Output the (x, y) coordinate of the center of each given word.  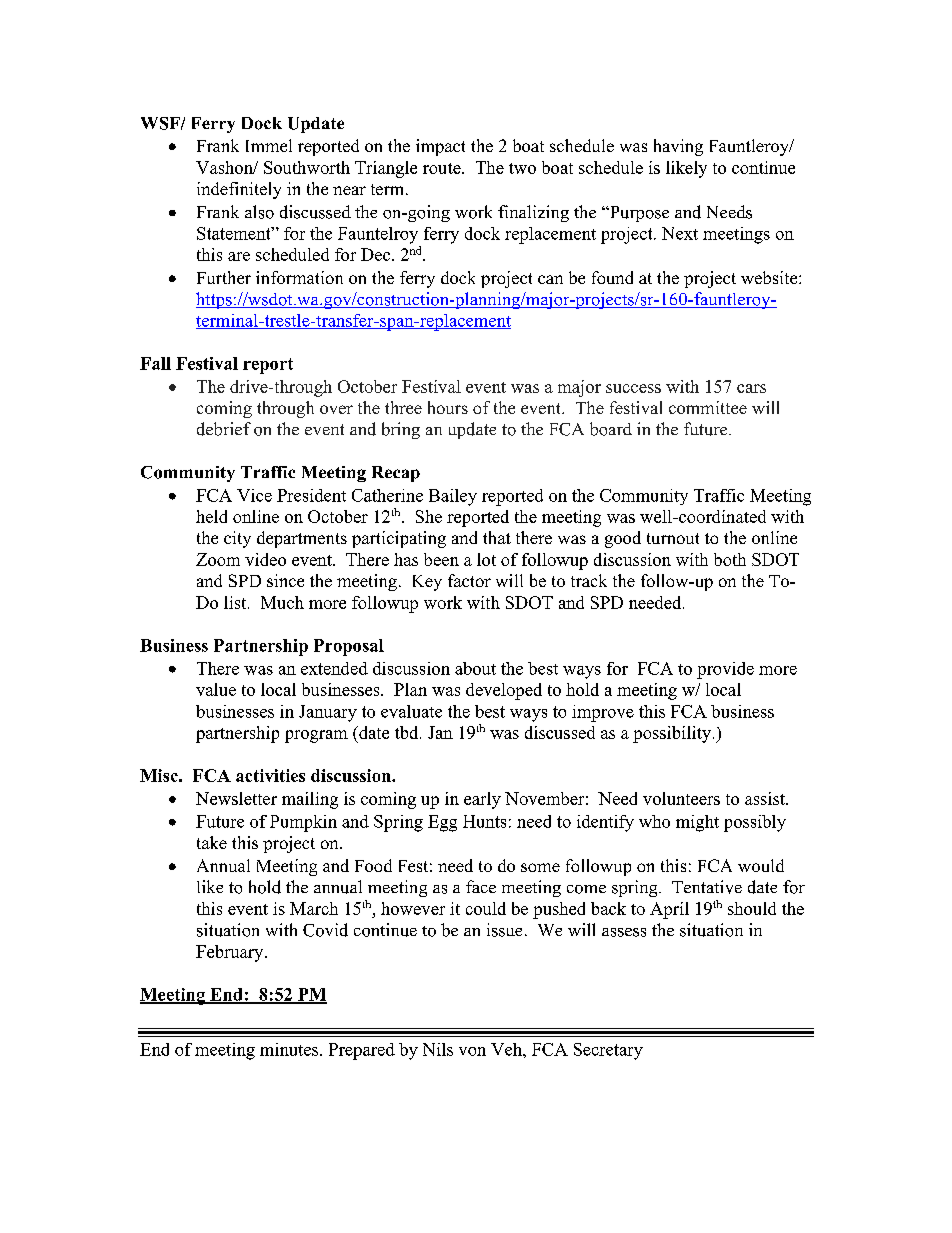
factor (469, 580)
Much (282, 602)
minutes (290, 1049)
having (678, 147)
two (522, 168)
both (730, 559)
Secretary (608, 1051)
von (472, 1051)
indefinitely (239, 190)
